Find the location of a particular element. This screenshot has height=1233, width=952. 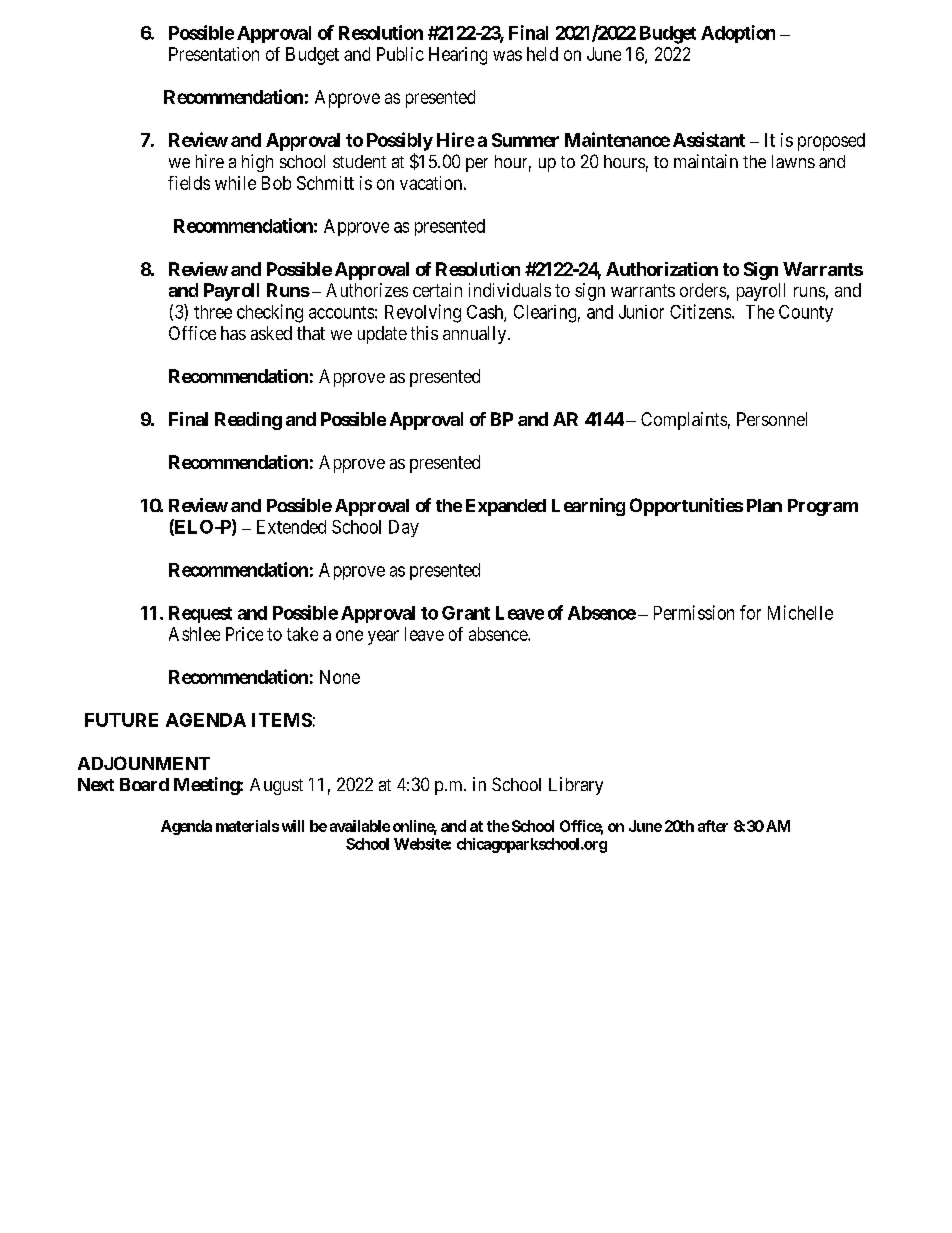

Presentation is located at coordinates (214, 54).
